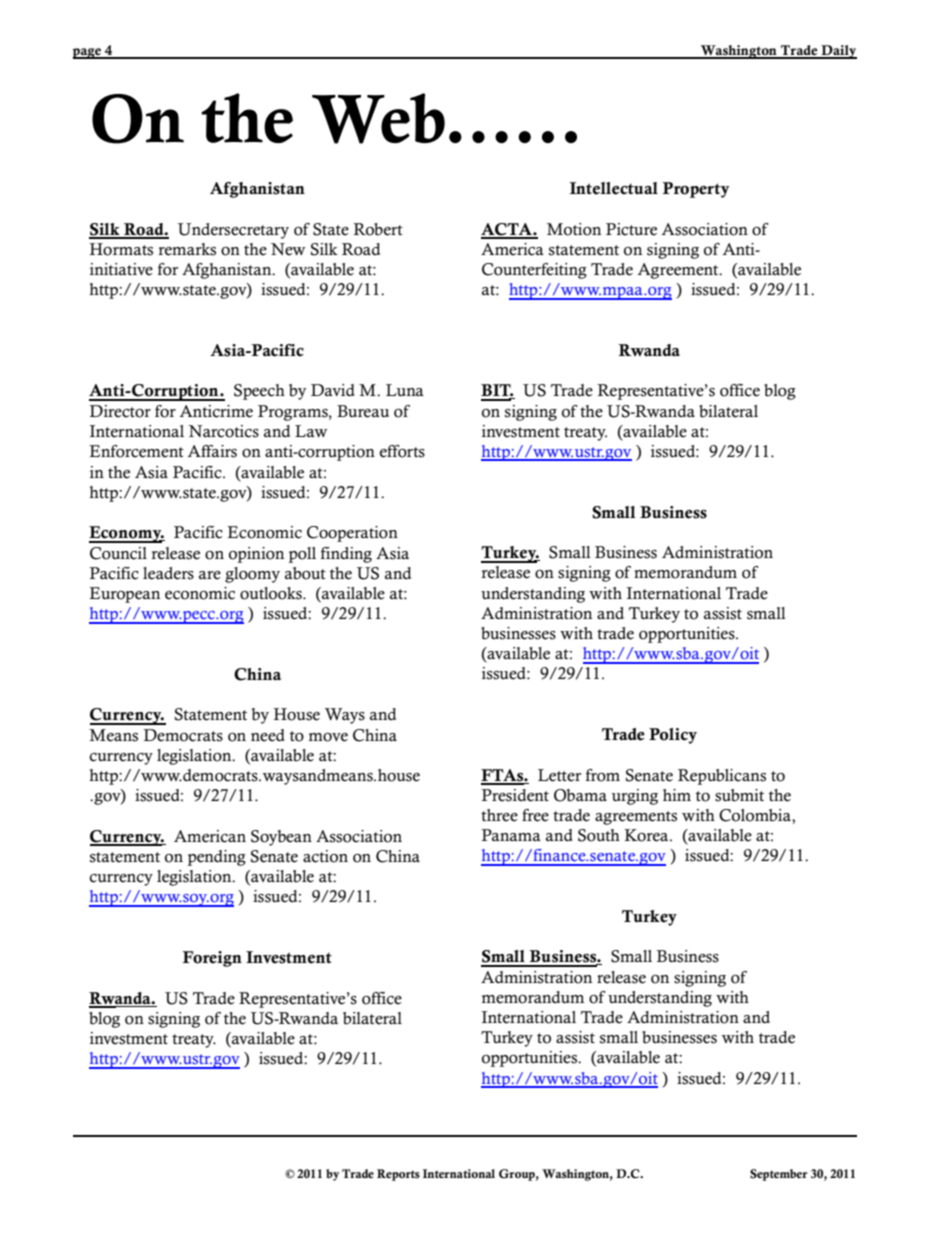  What do you see at coordinates (378, 118) in the screenshot?
I see `Web` at bounding box center [378, 118].
